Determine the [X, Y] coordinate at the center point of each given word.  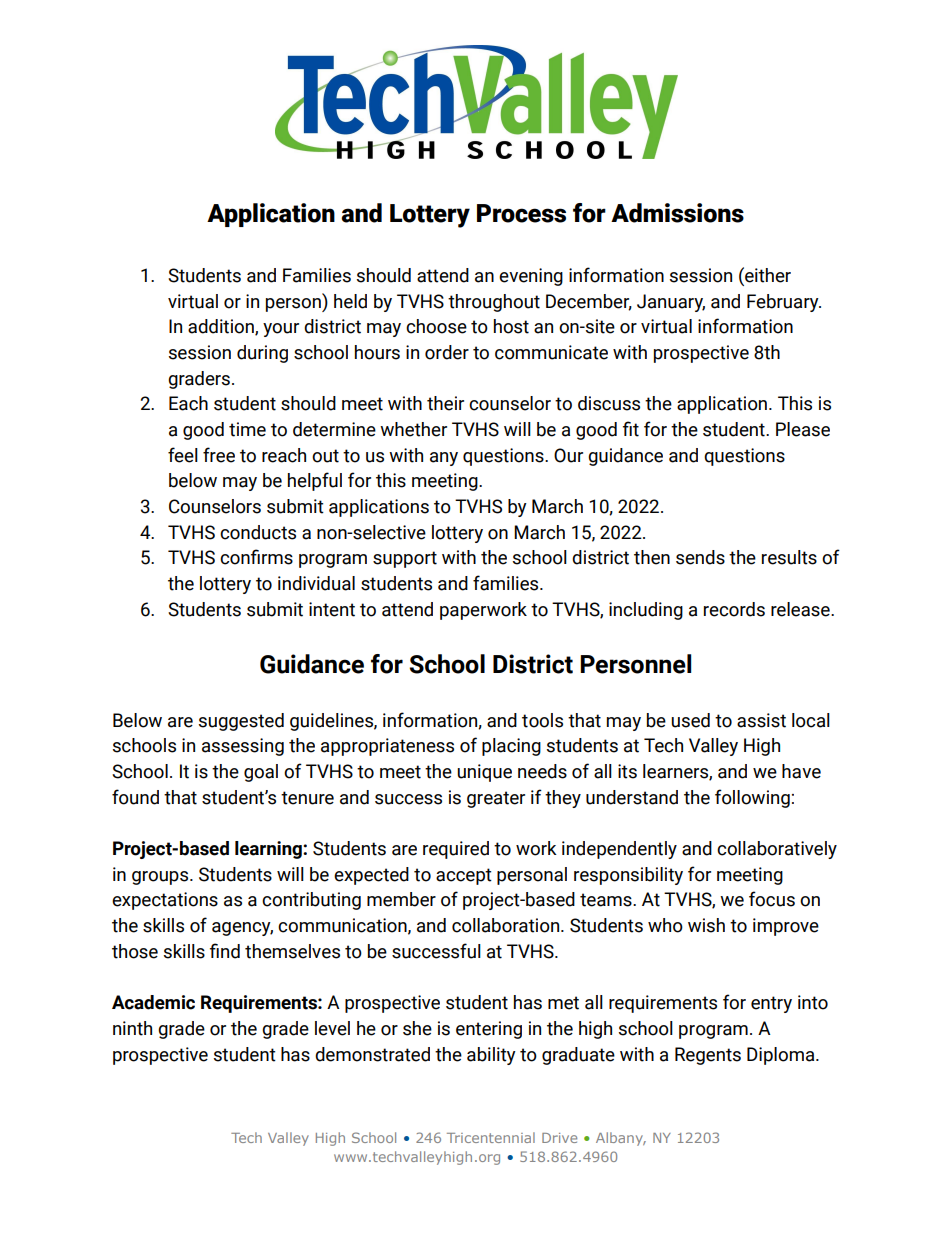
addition [222, 327]
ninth [132, 1028]
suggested [241, 722]
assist [761, 720]
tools [542, 720]
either [767, 275]
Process [521, 213]
